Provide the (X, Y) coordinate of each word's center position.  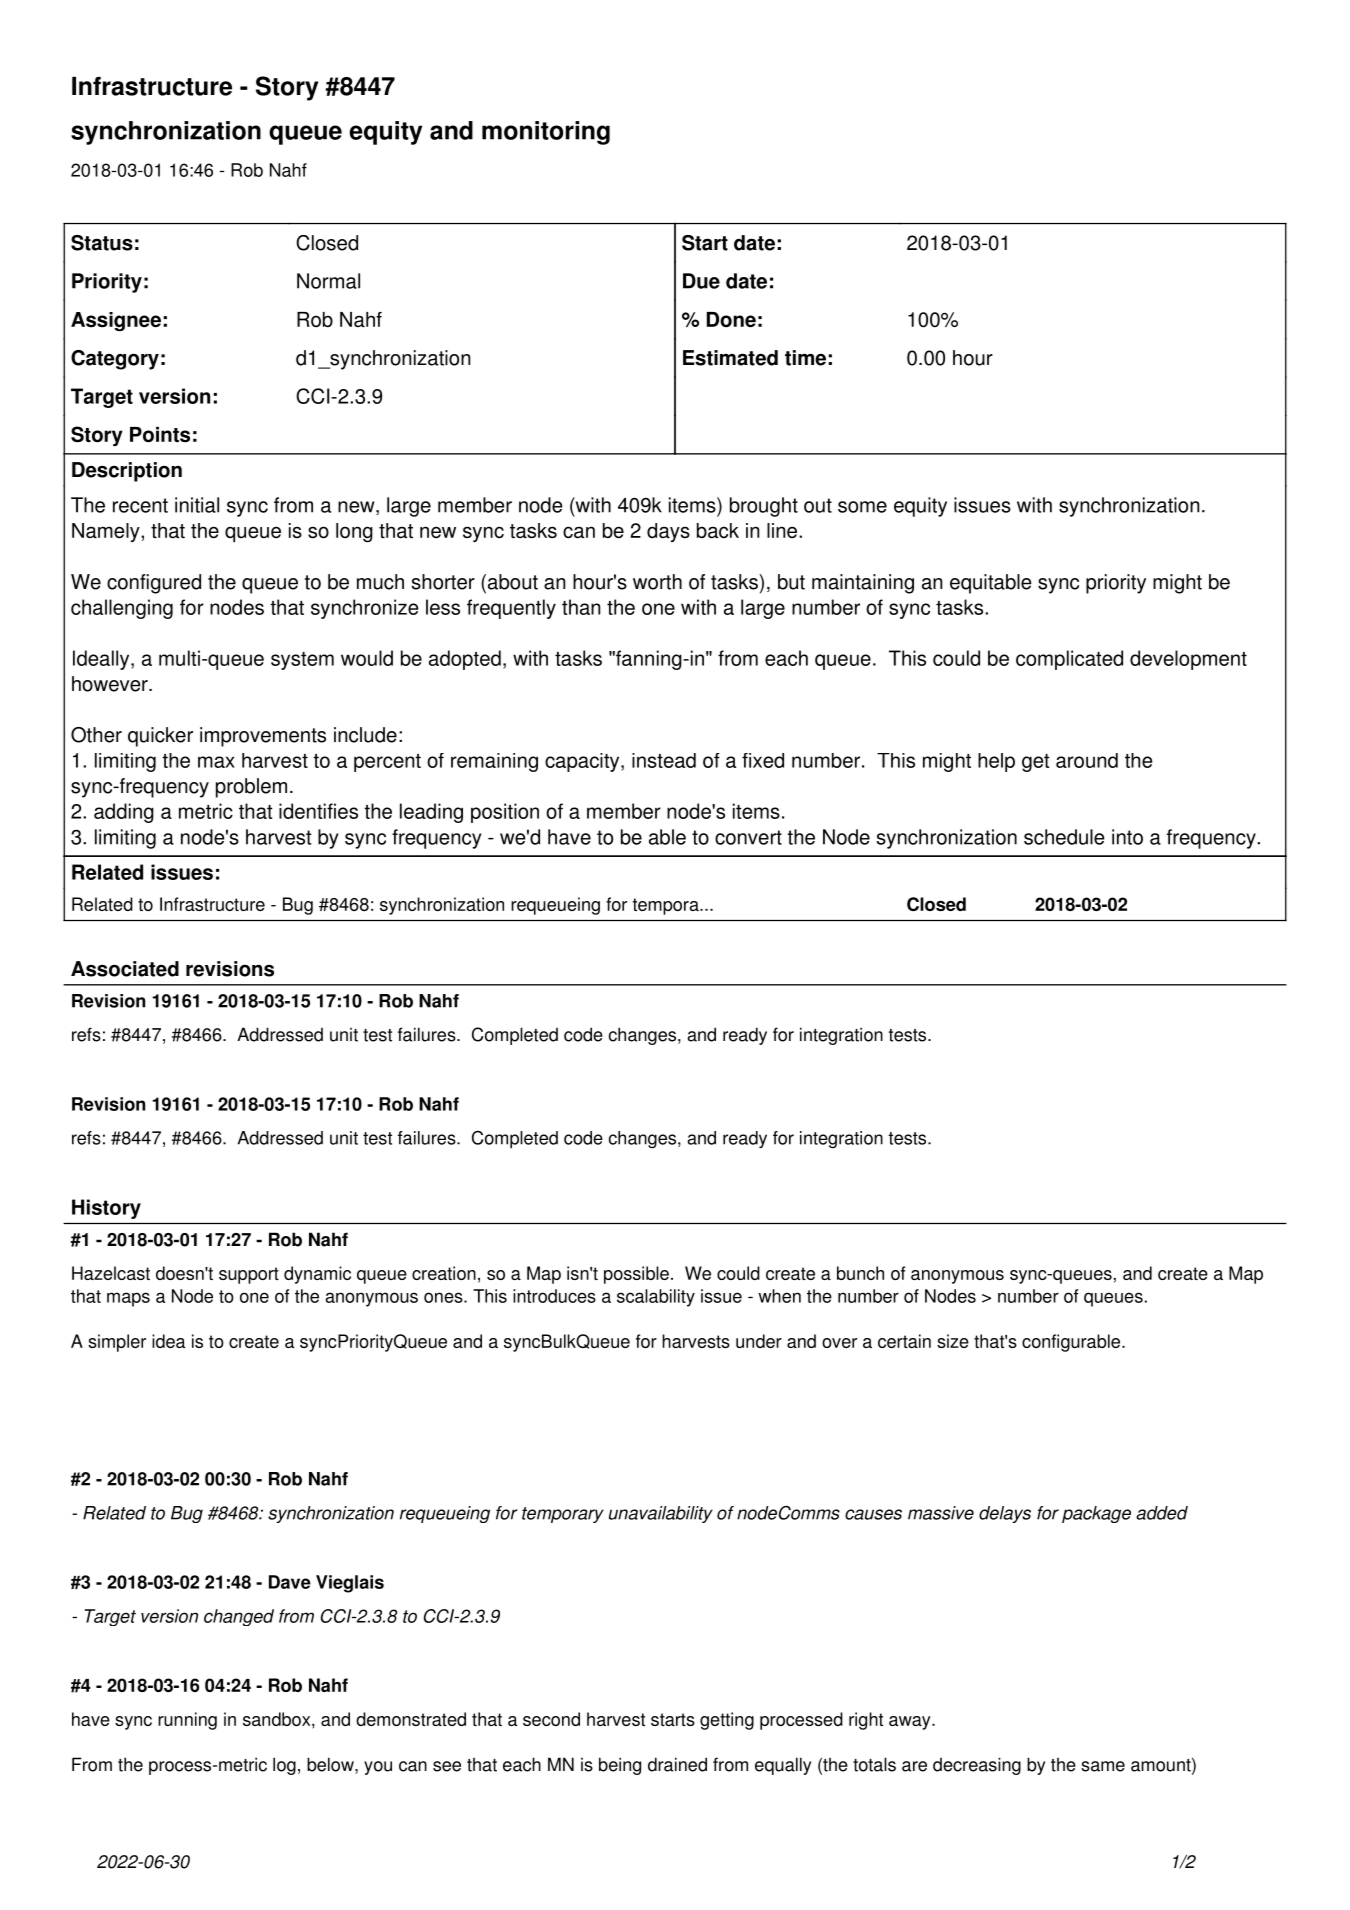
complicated (1069, 660)
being (620, 1766)
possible (636, 1275)
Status (102, 243)
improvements (263, 737)
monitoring (546, 133)
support (249, 1275)
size (953, 1341)
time (805, 358)
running (187, 1721)
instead (664, 760)
